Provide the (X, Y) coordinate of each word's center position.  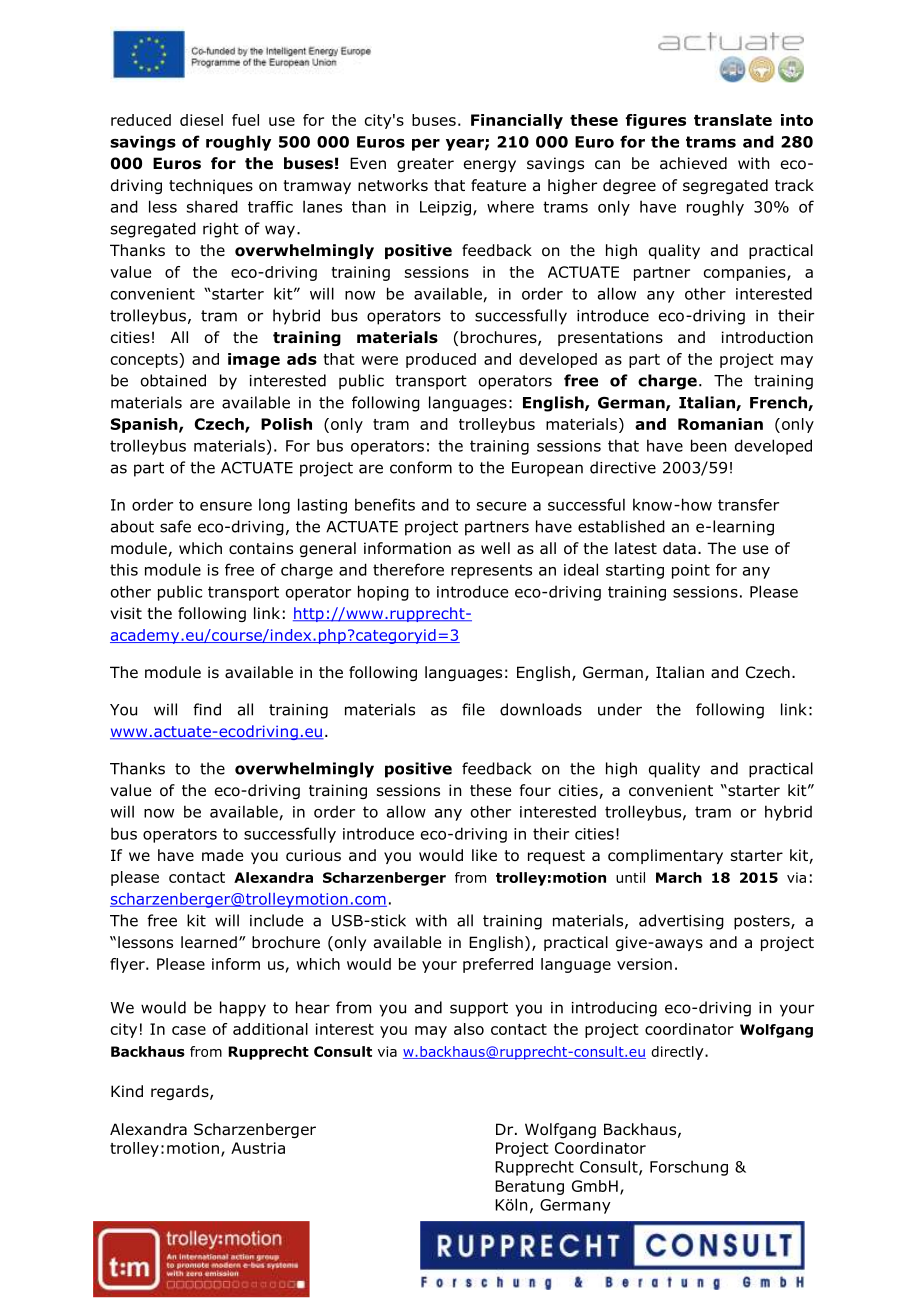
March (679, 877)
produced (441, 360)
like (484, 855)
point (691, 571)
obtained (173, 380)
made (222, 855)
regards (181, 1092)
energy (490, 166)
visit (126, 613)
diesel (201, 120)
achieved (693, 163)
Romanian (720, 424)
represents (491, 571)
